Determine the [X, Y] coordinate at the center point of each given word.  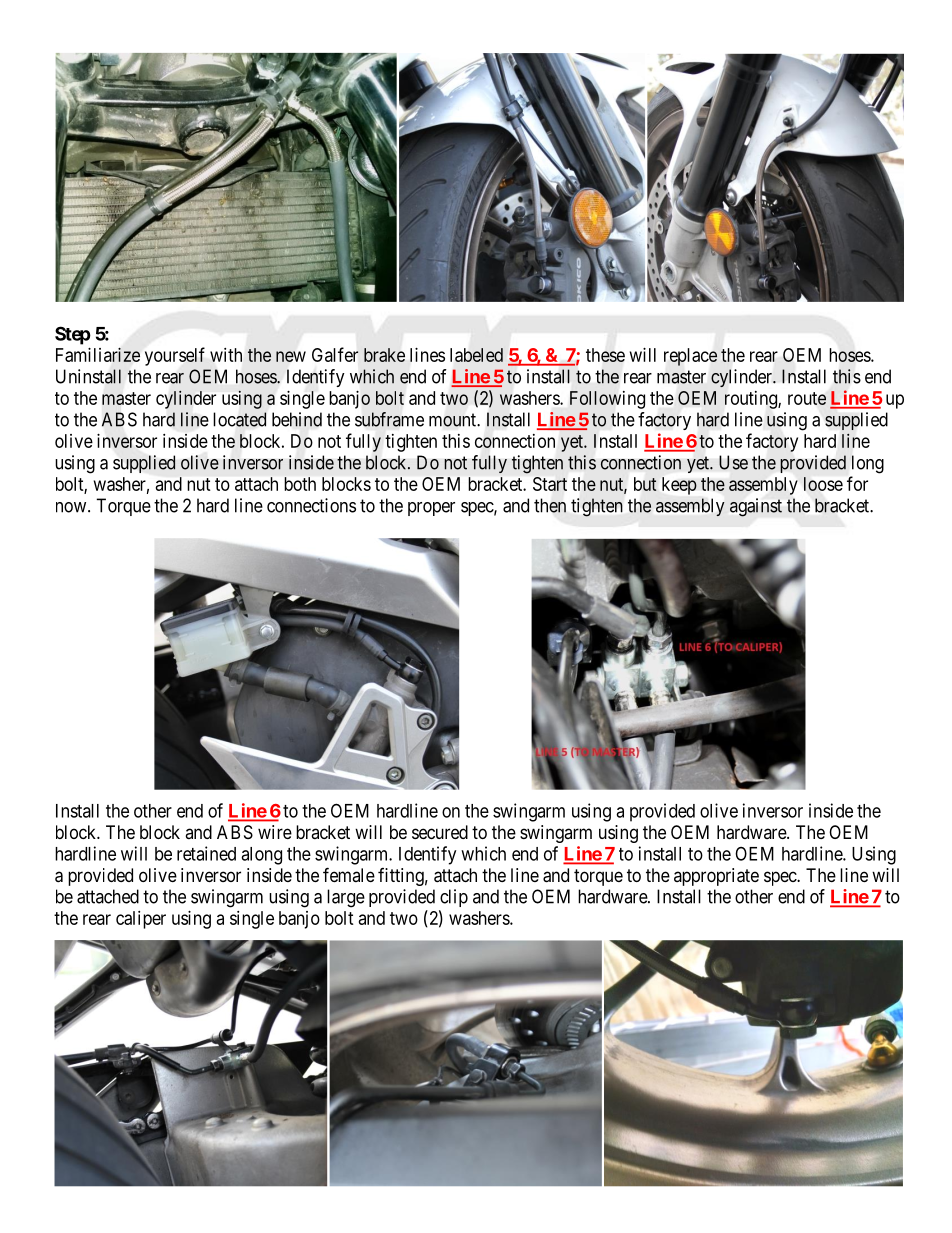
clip [454, 898]
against [756, 507]
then [550, 505]
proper [431, 509]
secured [440, 832]
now [72, 507]
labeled [476, 355]
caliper [141, 920]
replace [690, 357]
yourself [175, 356]
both [300, 484]
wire [275, 832]
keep [679, 486]
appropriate [716, 877]
